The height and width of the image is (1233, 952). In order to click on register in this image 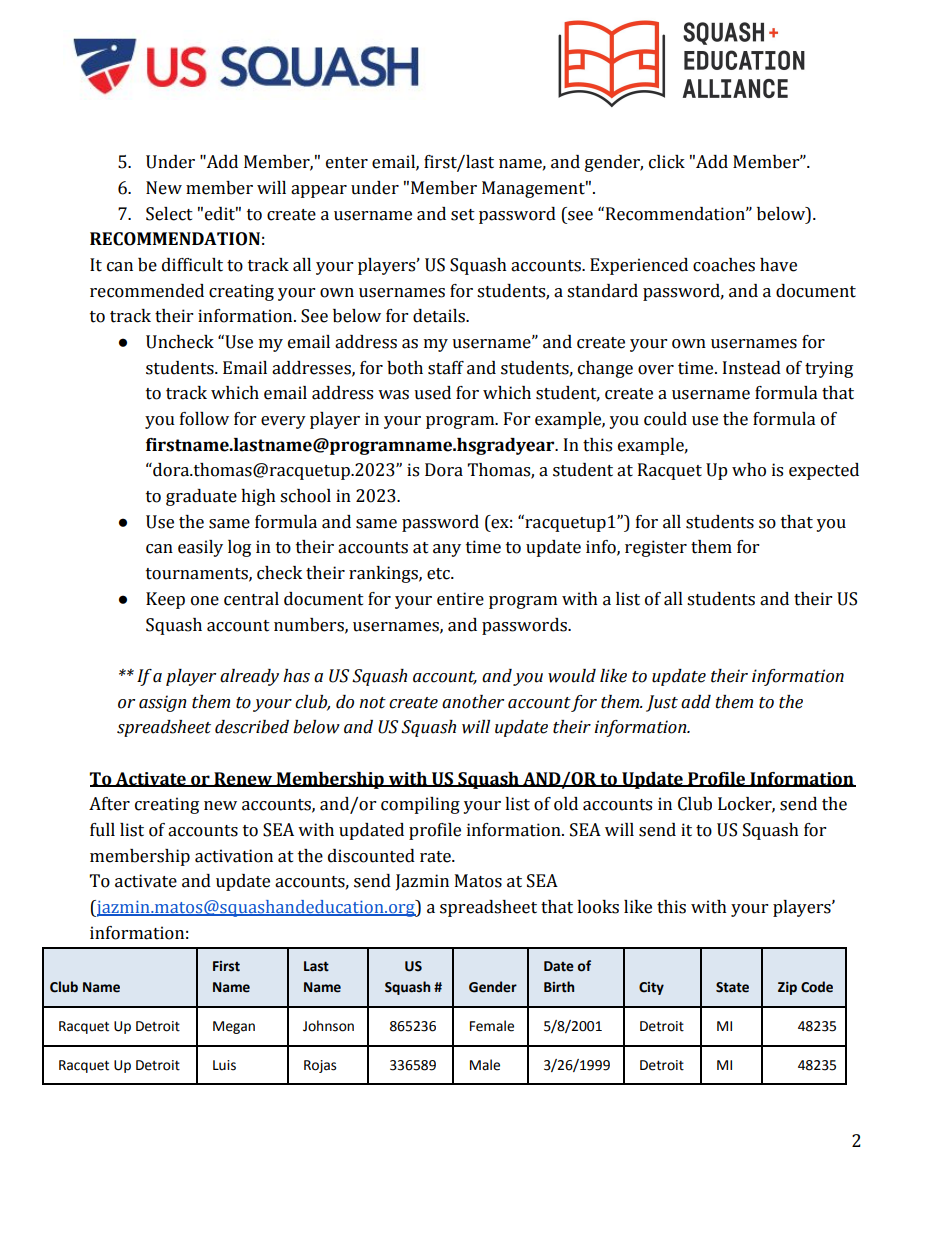, I will do `click(656, 548)`.
